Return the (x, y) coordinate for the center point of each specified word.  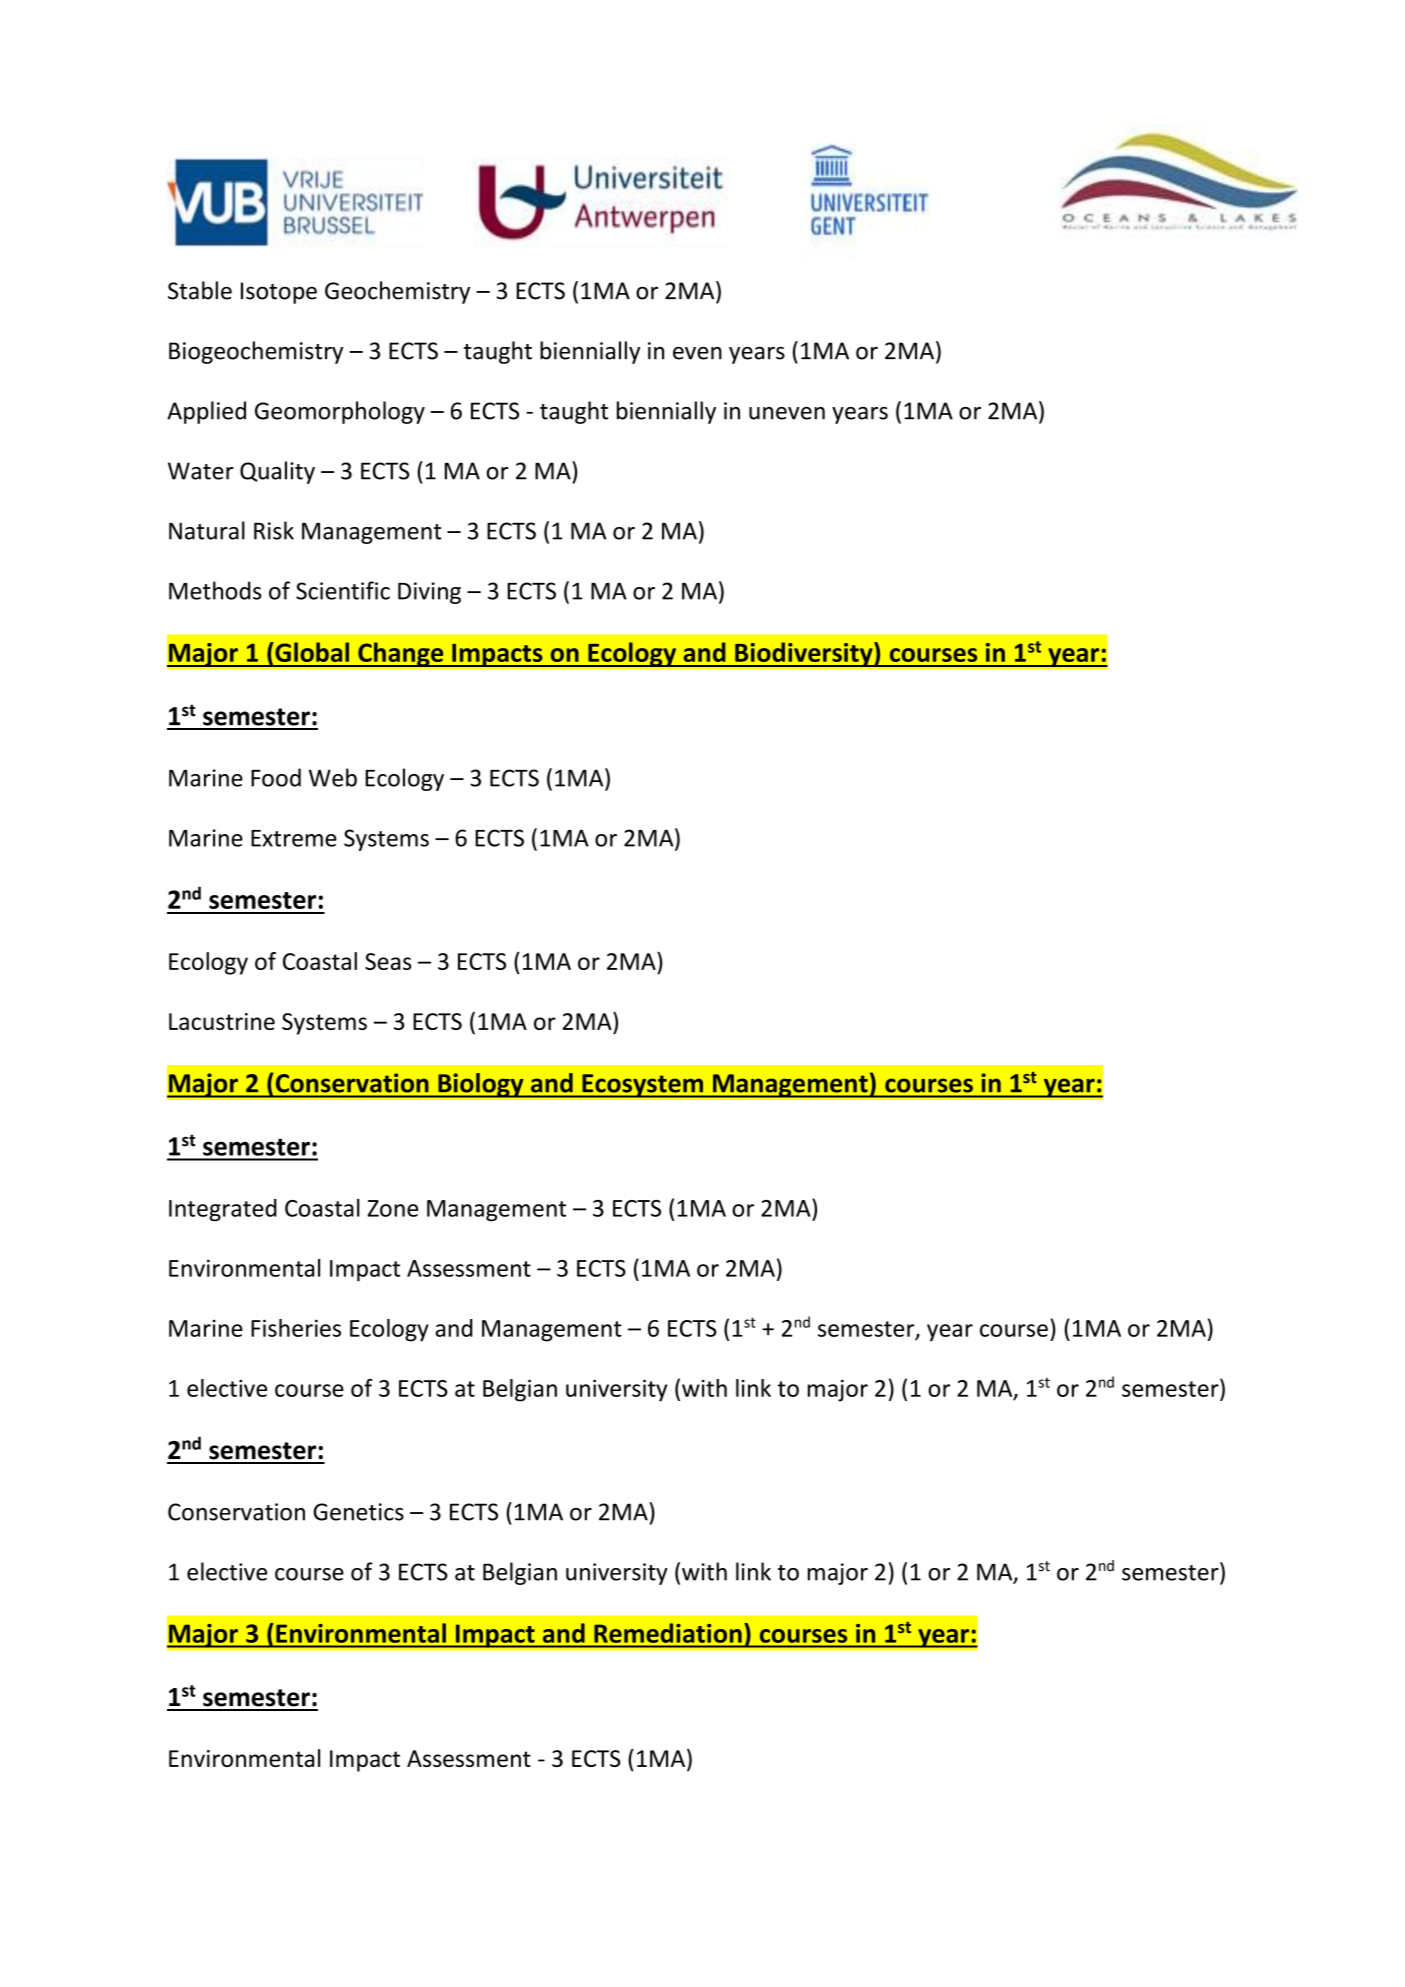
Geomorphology (340, 412)
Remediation (668, 1633)
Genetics (358, 1512)
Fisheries (296, 1328)
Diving (429, 593)
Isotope (279, 293)
